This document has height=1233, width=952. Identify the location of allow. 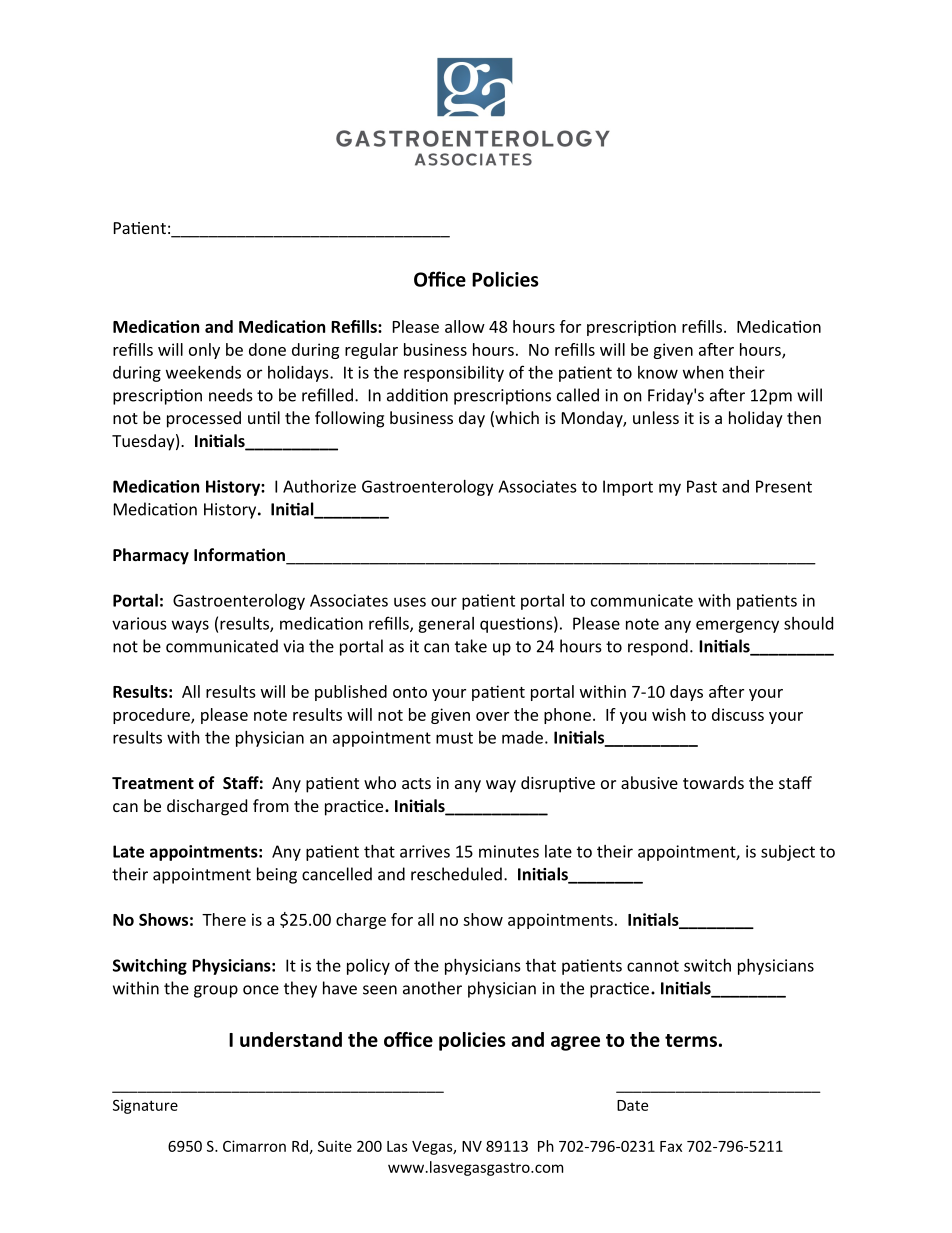
(465, 326).
